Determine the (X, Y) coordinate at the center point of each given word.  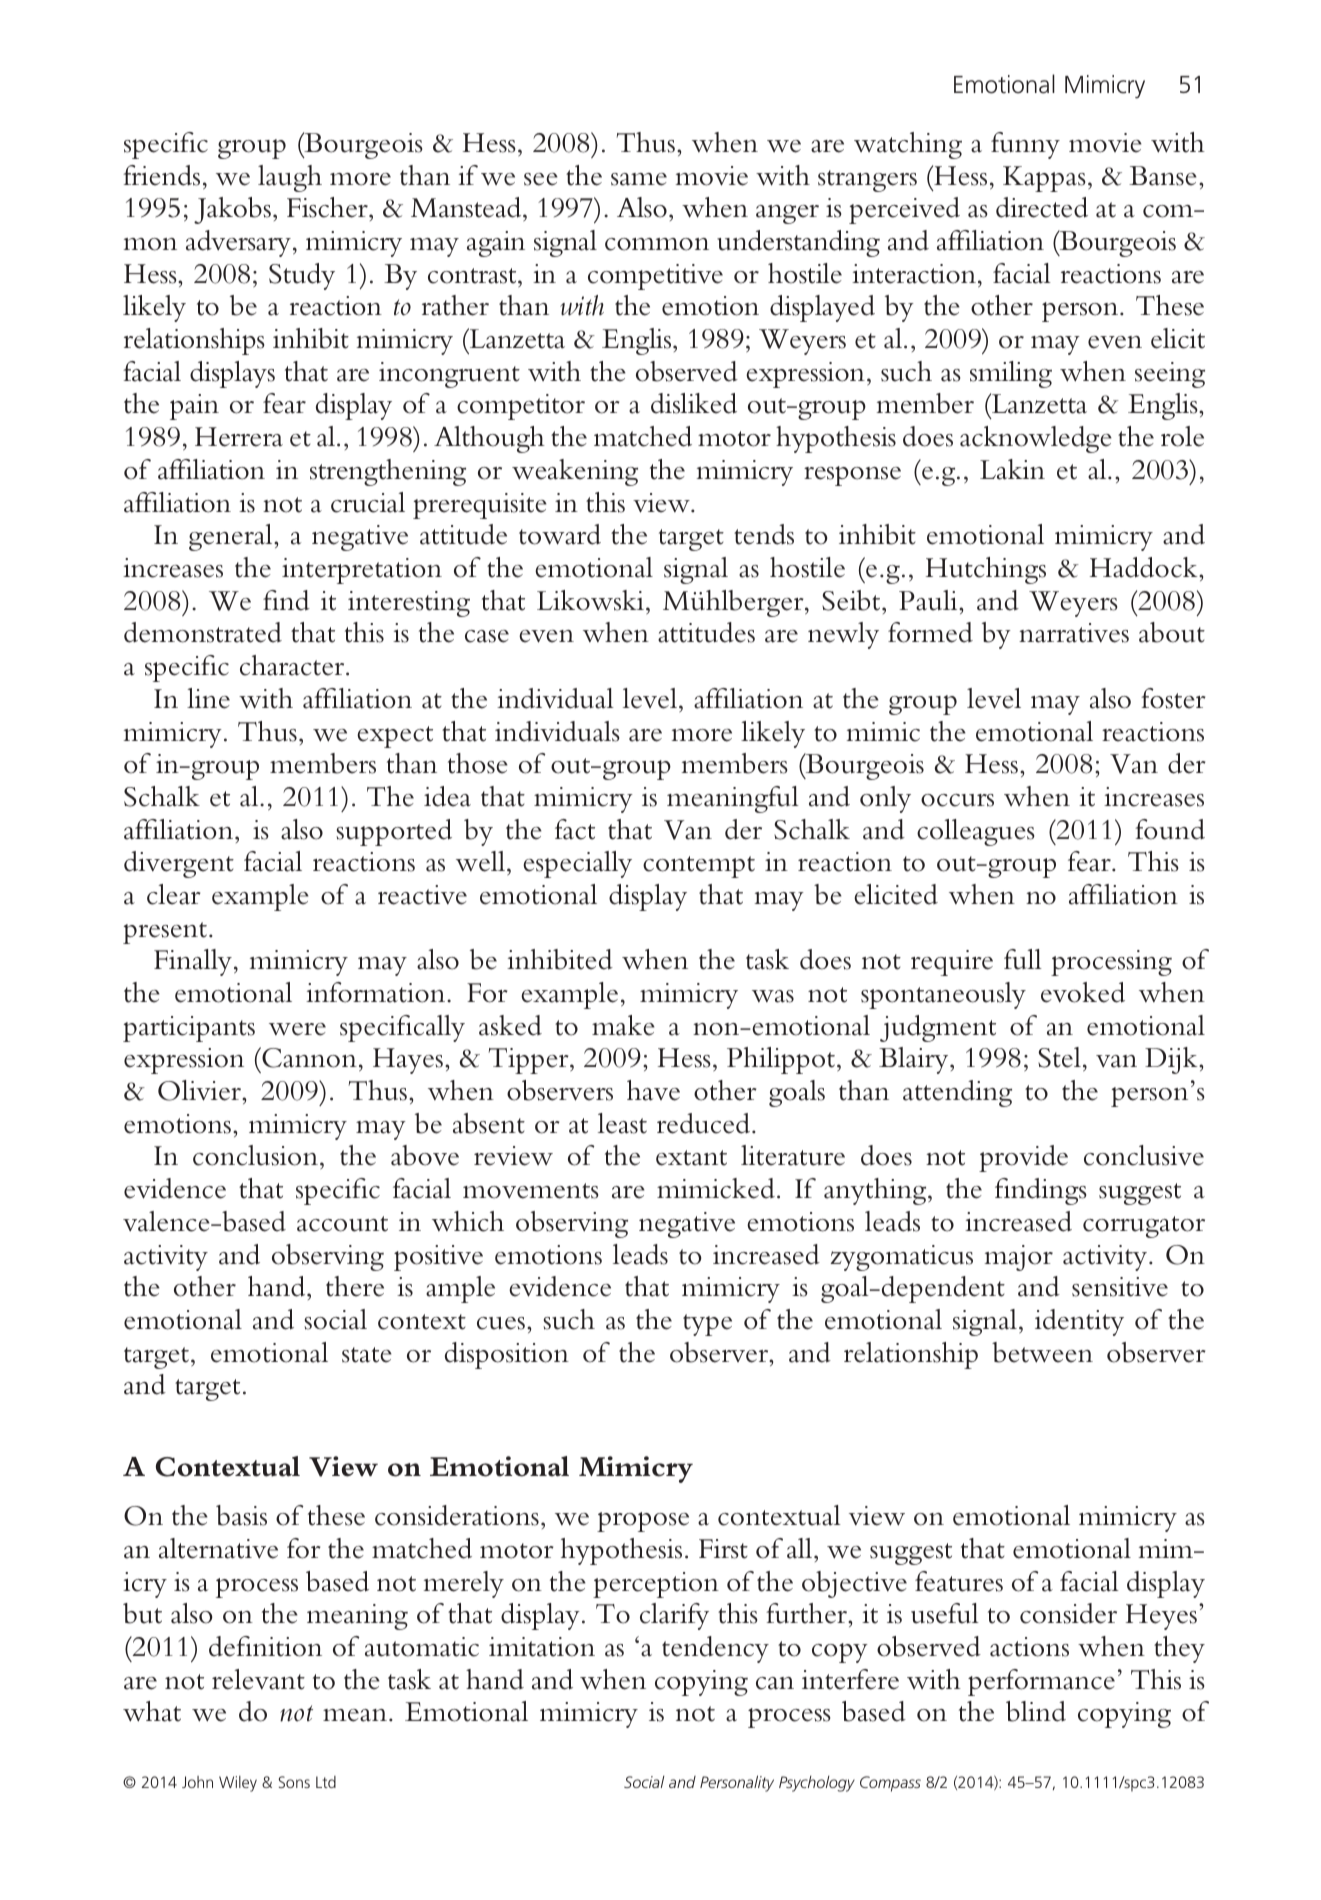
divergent (179, 864)
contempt (699, 867)
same (639, 179)
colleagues (976, 832)
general (232, 537)
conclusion (255, 1155)
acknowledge (1036, 439)
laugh (290, 178)
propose (643, 1522)
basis (241, 1515)
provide (1023, 1158)
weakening (575, 472)
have (653, 1090)
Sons (294, 1782)
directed (1042, 207)
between (1042, 1352)
